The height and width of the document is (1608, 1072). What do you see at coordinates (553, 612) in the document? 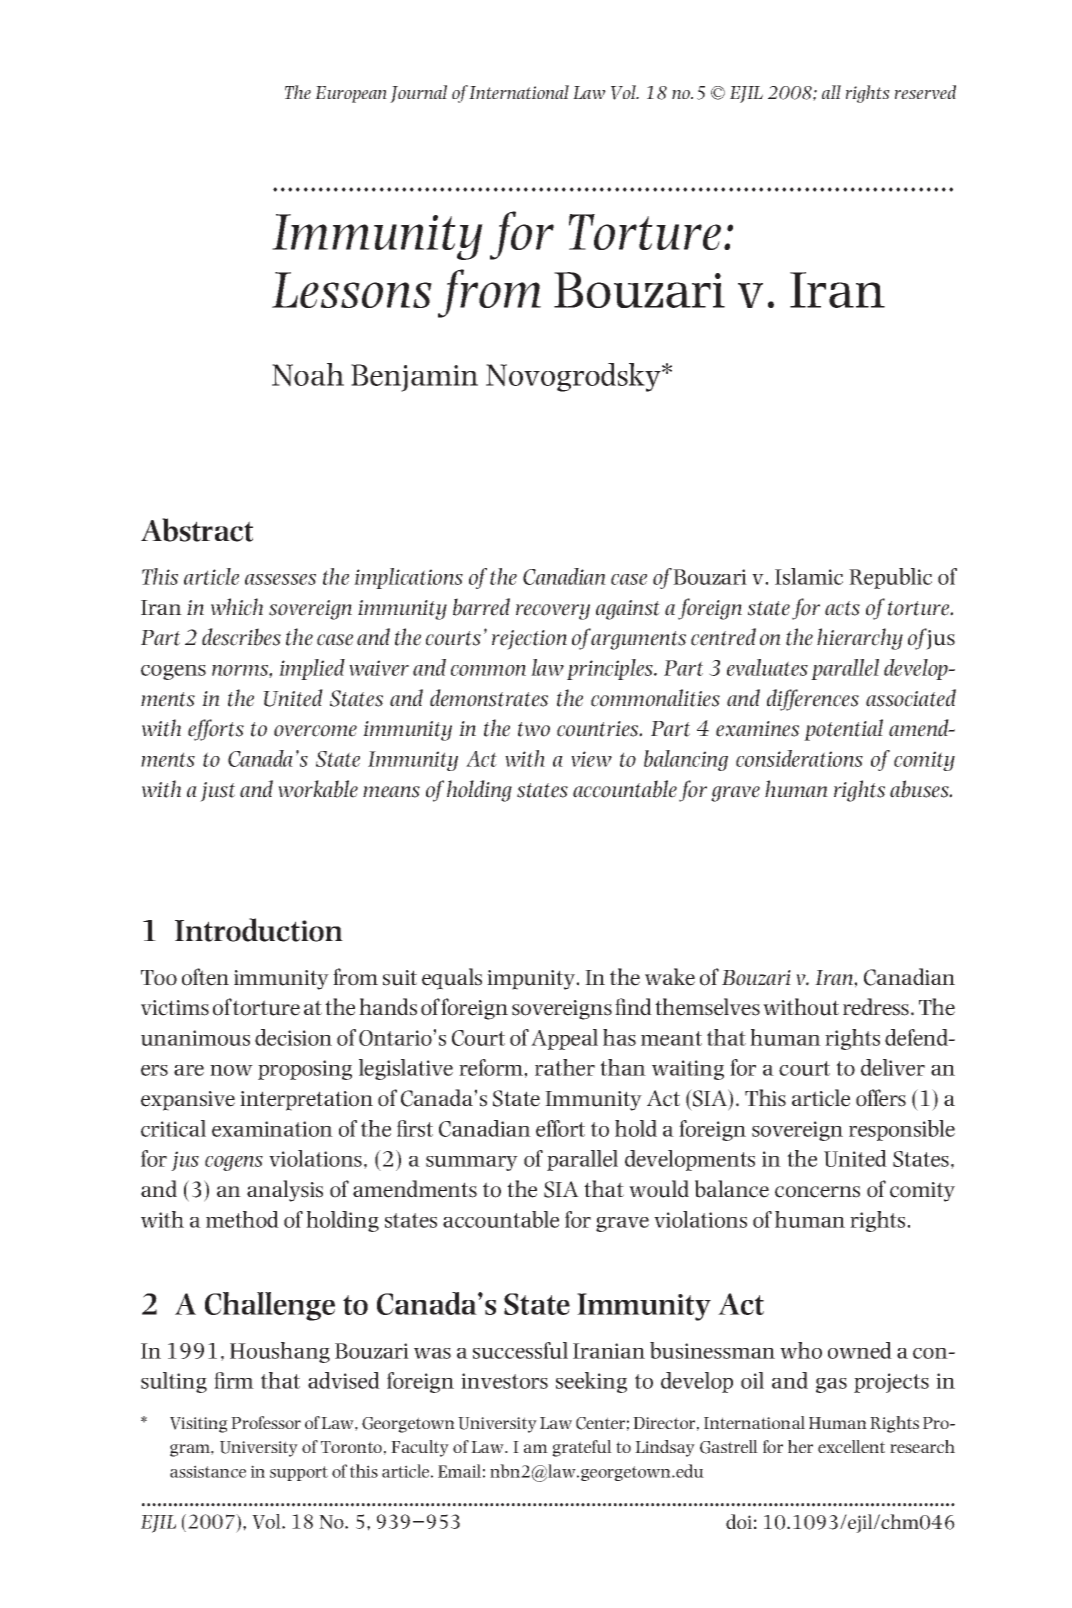
I see `recovery` at bounding box center [553, 612].
